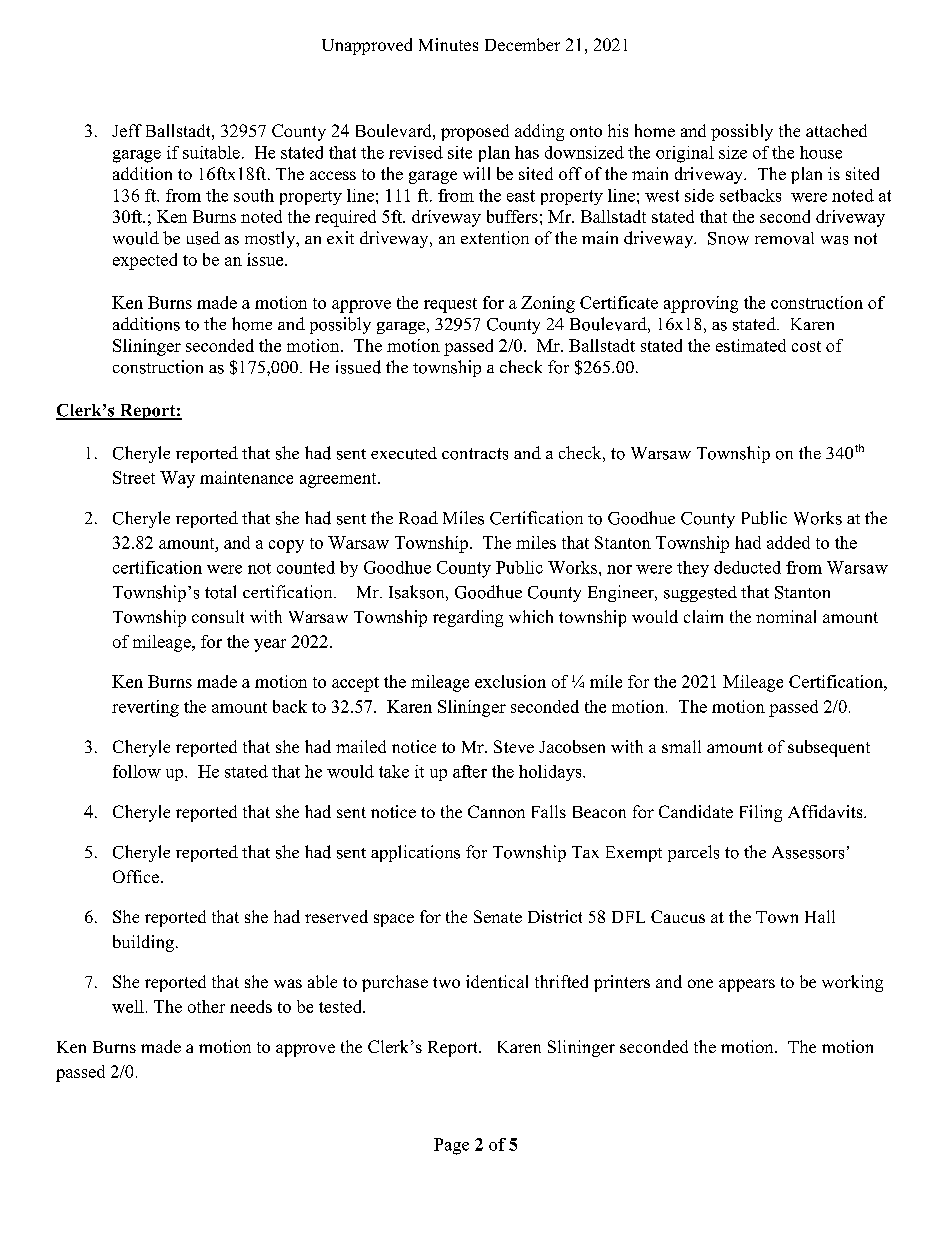 This page has height=1233, width=952. Describe the element at coordinates (137, 771) in the page. I see `follow` at that location.
